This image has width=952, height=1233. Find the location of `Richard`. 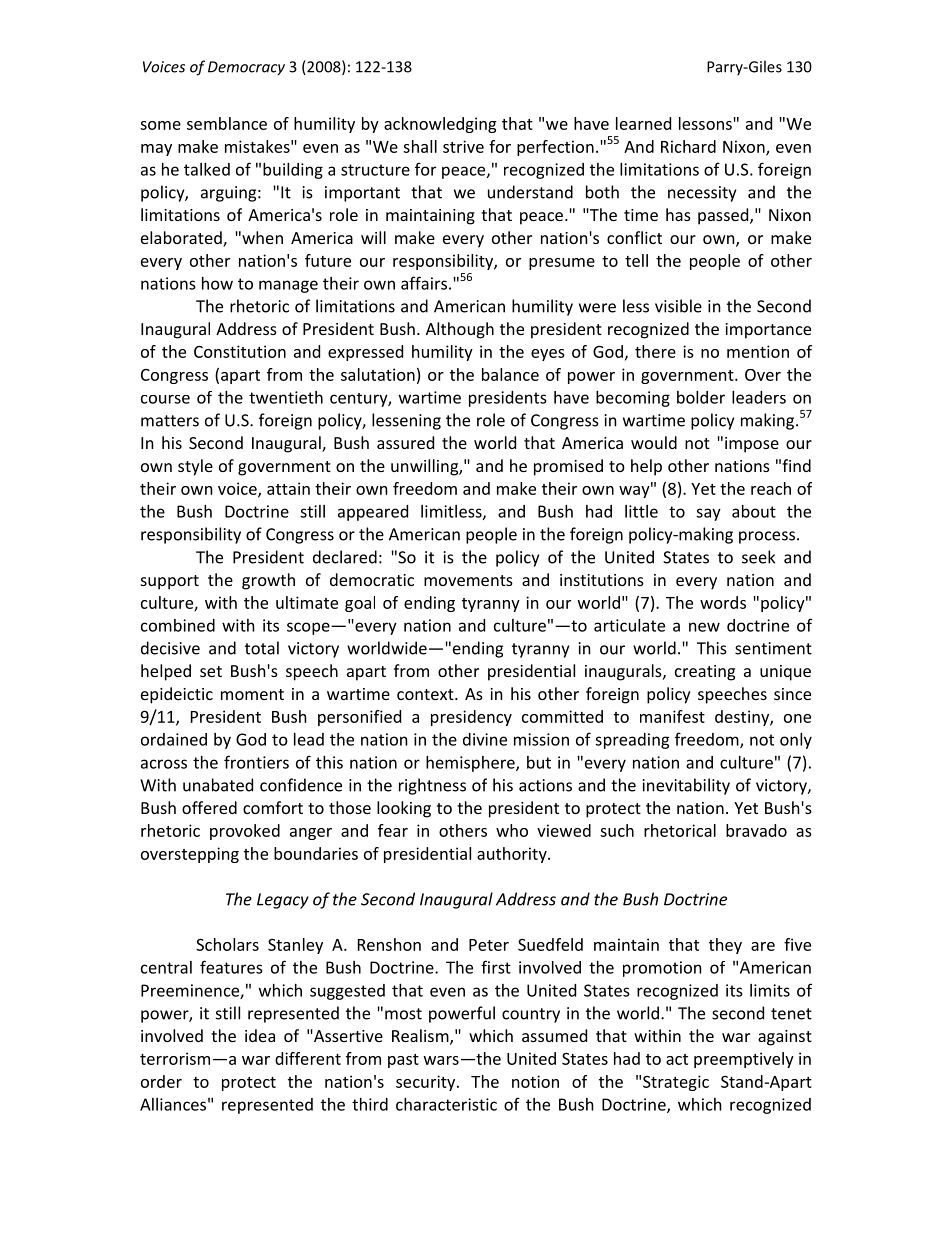

Richard is located at coordinates (688, 146).
